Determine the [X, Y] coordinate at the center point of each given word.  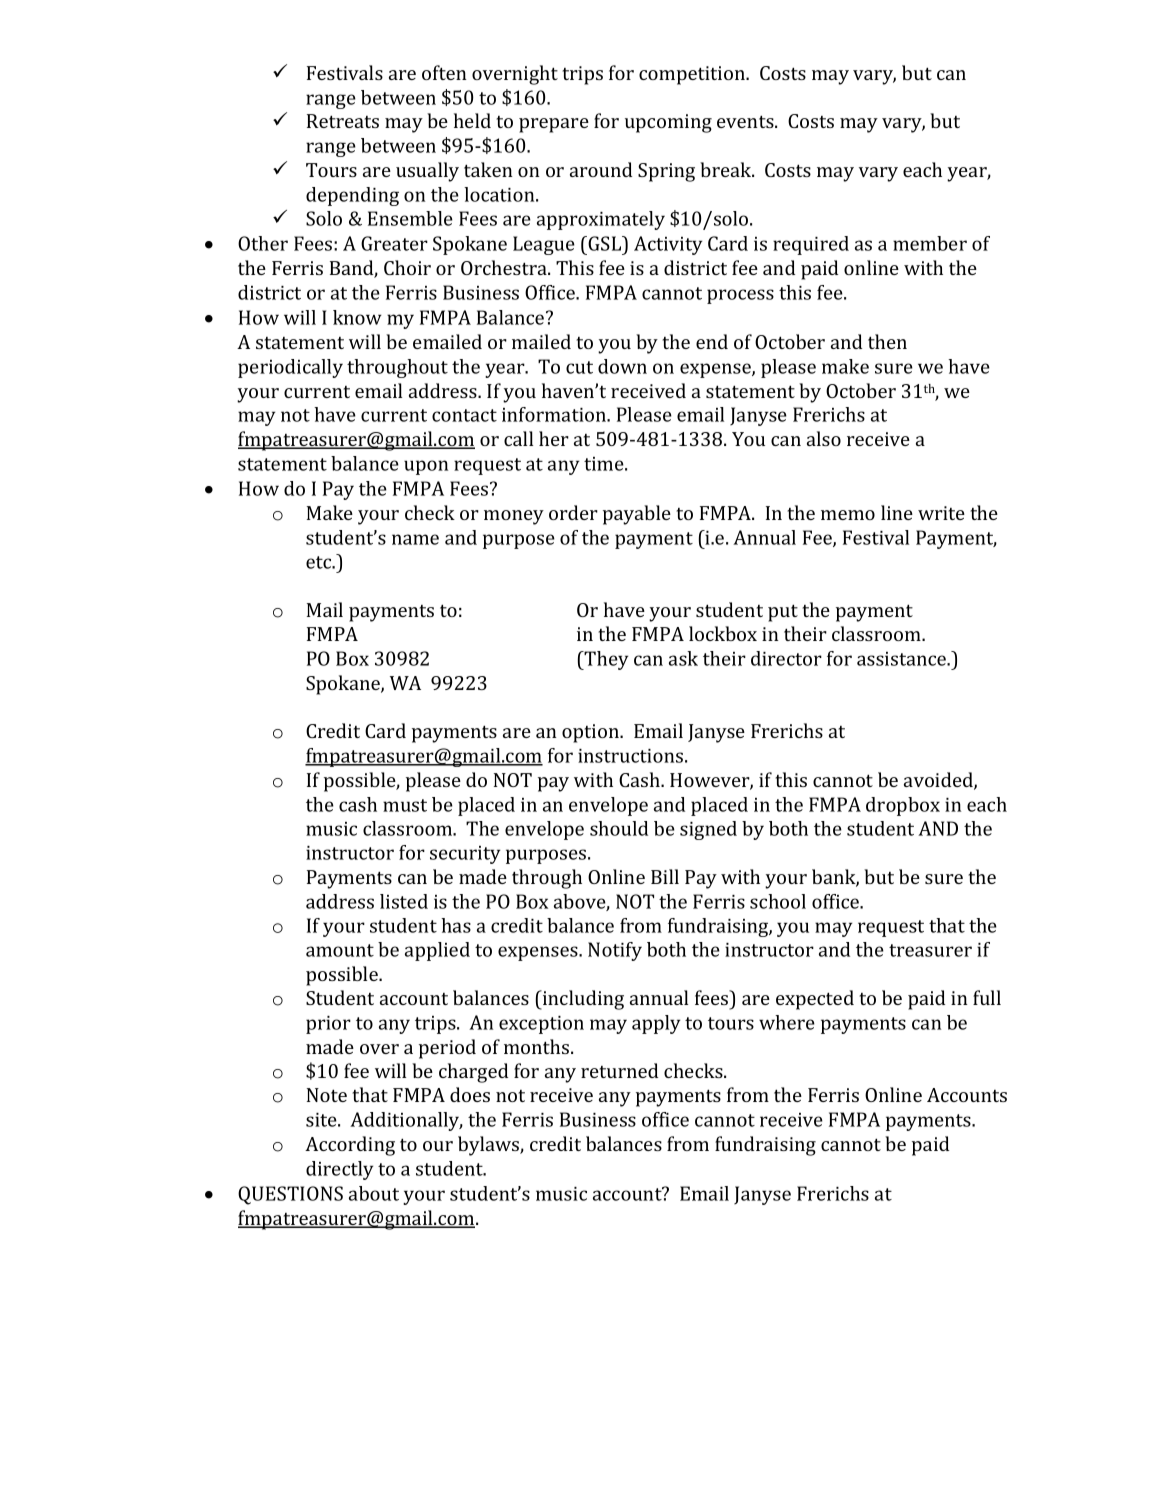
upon [426, 467]
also [824, 438]
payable [637, 515]
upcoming [668, 123]
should [619, 828]
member [930, 243]
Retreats [343, 121]
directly [339, 1170]
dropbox [903, 806]
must [405, 805]
